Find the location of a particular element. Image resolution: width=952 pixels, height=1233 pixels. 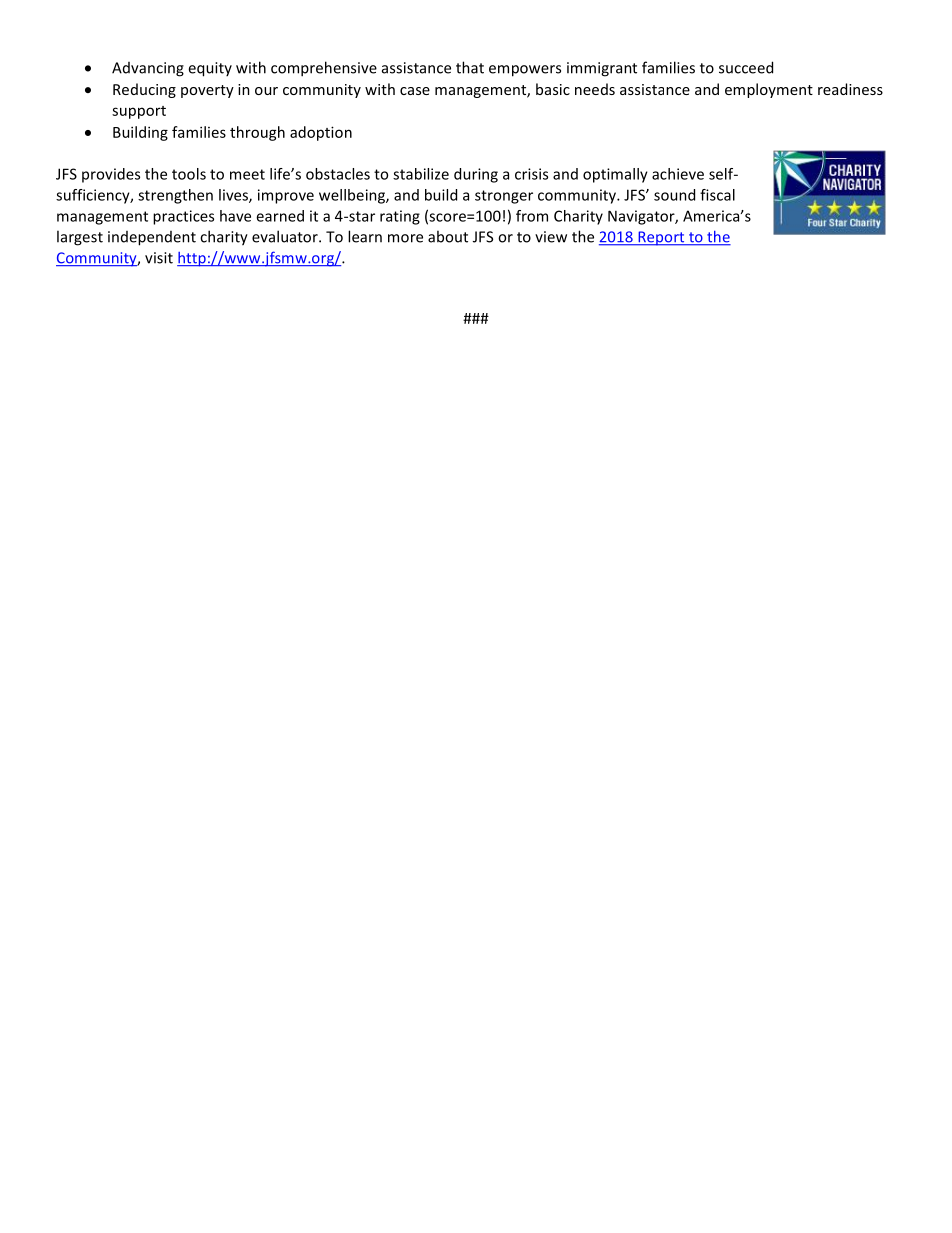

adoption is located at coordinates (321, 133).
